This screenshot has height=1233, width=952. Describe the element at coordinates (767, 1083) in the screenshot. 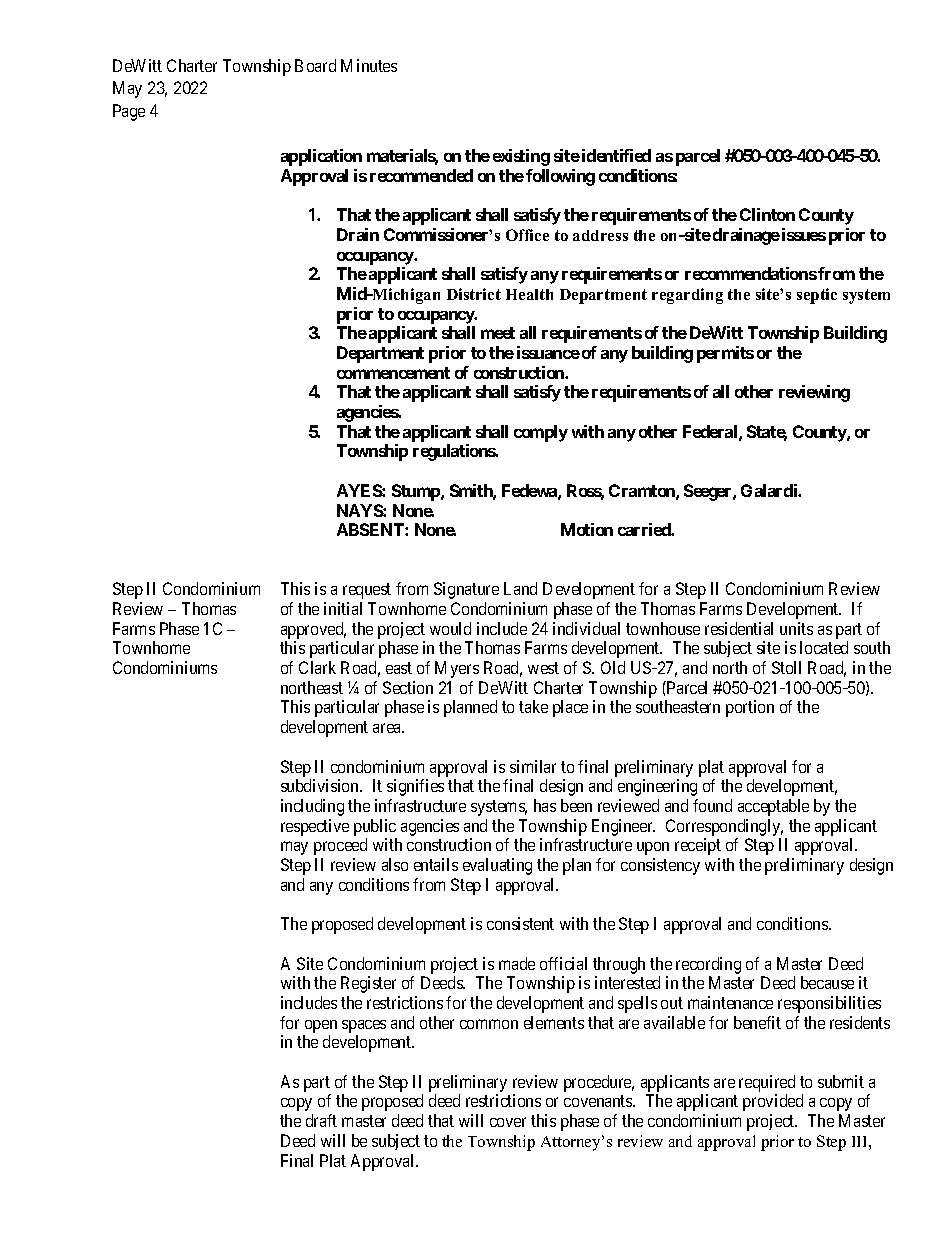

I see `required` at that location.
